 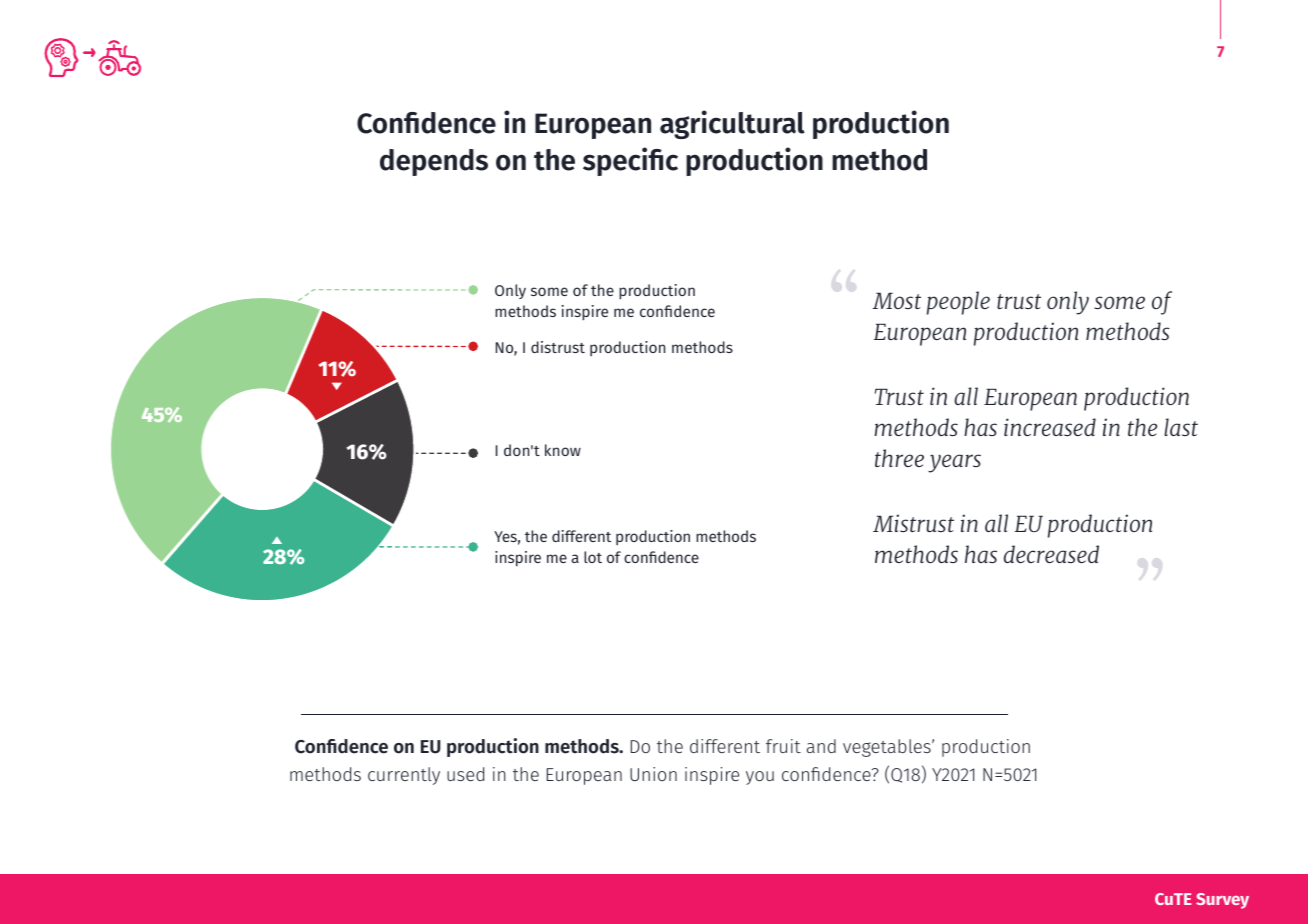 I want to click on lot, so click(x=593, y=557).
